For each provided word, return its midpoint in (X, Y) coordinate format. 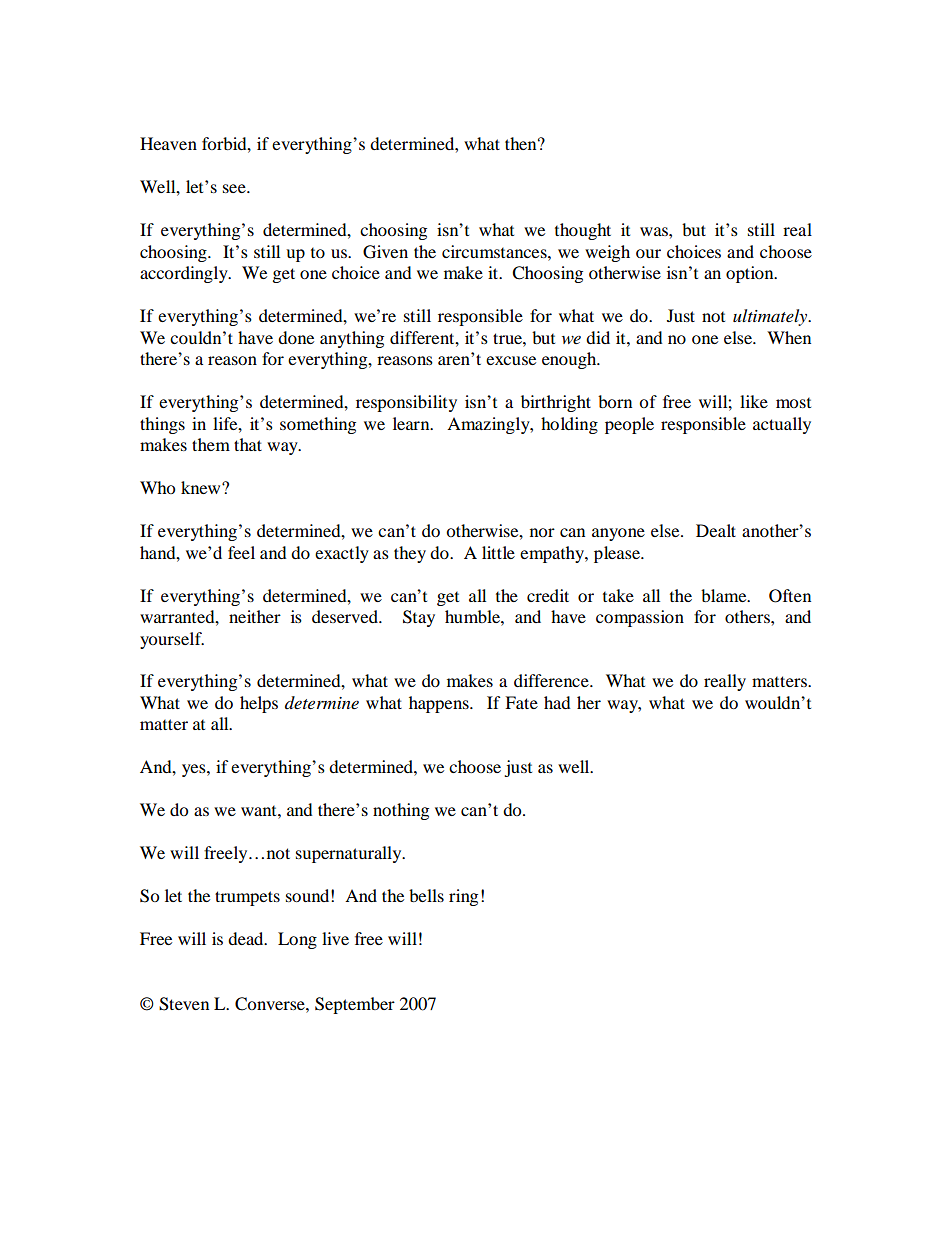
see (235, 188)
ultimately (771, 317)
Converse (271, 1004)
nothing (401, 811)
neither (255, 616)
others (748, 616)
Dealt (716, 530)
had (557, 702)
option (751, 274)
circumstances (495, 251)
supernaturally (350, 854)
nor (542, 532)
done (296, 337)
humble (473, 616)
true (508, 338)
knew (202, 487)
